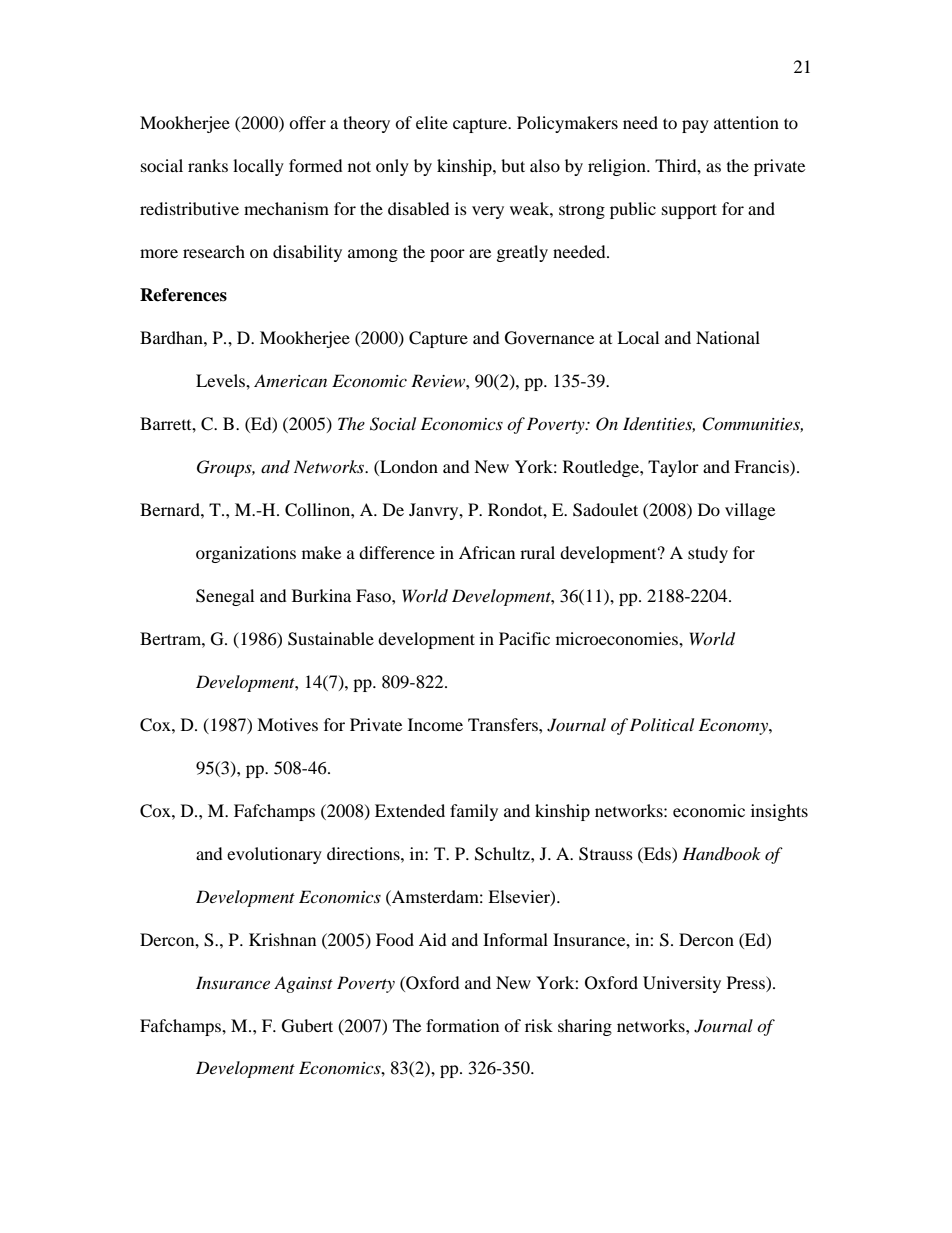 This document has width=952, height=1233. I want to click on elite, so click(432, 122).
